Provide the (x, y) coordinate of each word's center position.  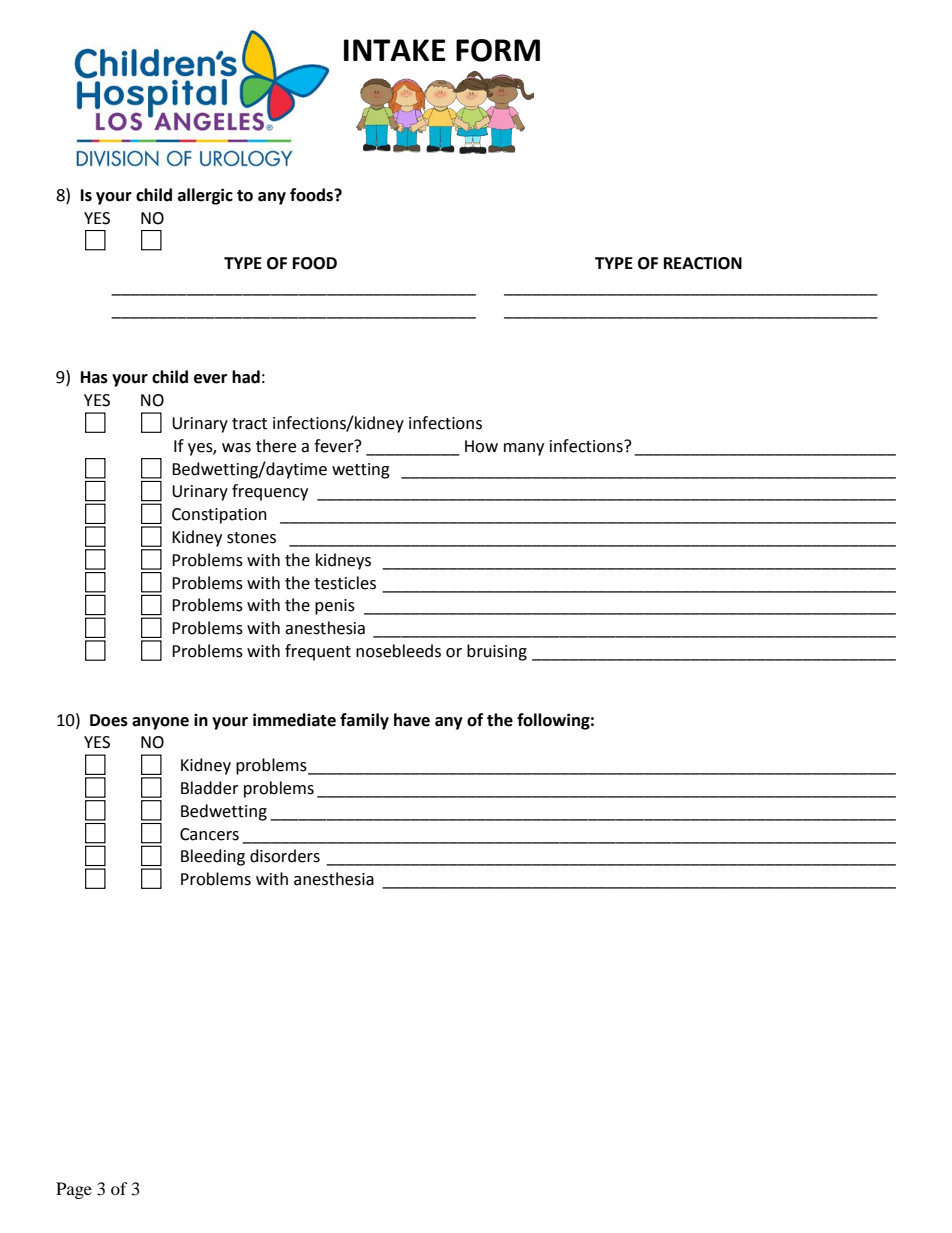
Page (74, 1190)
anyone (160, 723)
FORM (498, 50)
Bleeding (213, 857)
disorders (285, 856)
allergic (205, 196)
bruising (497, 652)
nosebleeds (398, 651)
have (412, 720)
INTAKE (395, 50)
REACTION (703, 263)
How (481, 446)
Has (94, 377)
